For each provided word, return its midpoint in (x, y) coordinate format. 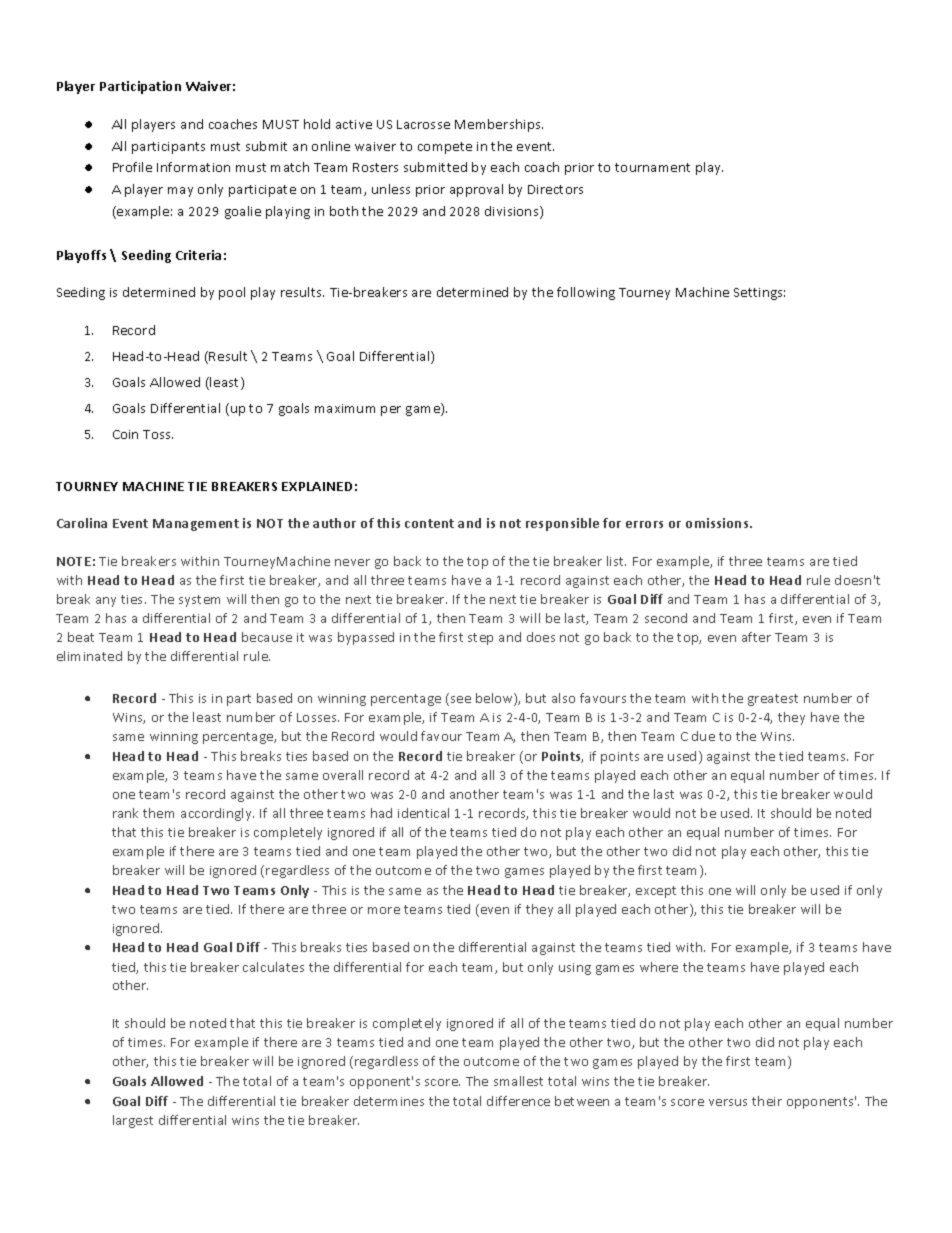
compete (445, 148)
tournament (652, 167)
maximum (345, 408)
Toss (158, 434)
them (158, 813)
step (480, 639)
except (656, 892)
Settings (759, 294)
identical (423, 813)
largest (133, 1121)
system (199, 601)
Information (193, 167)
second (666, 618)
